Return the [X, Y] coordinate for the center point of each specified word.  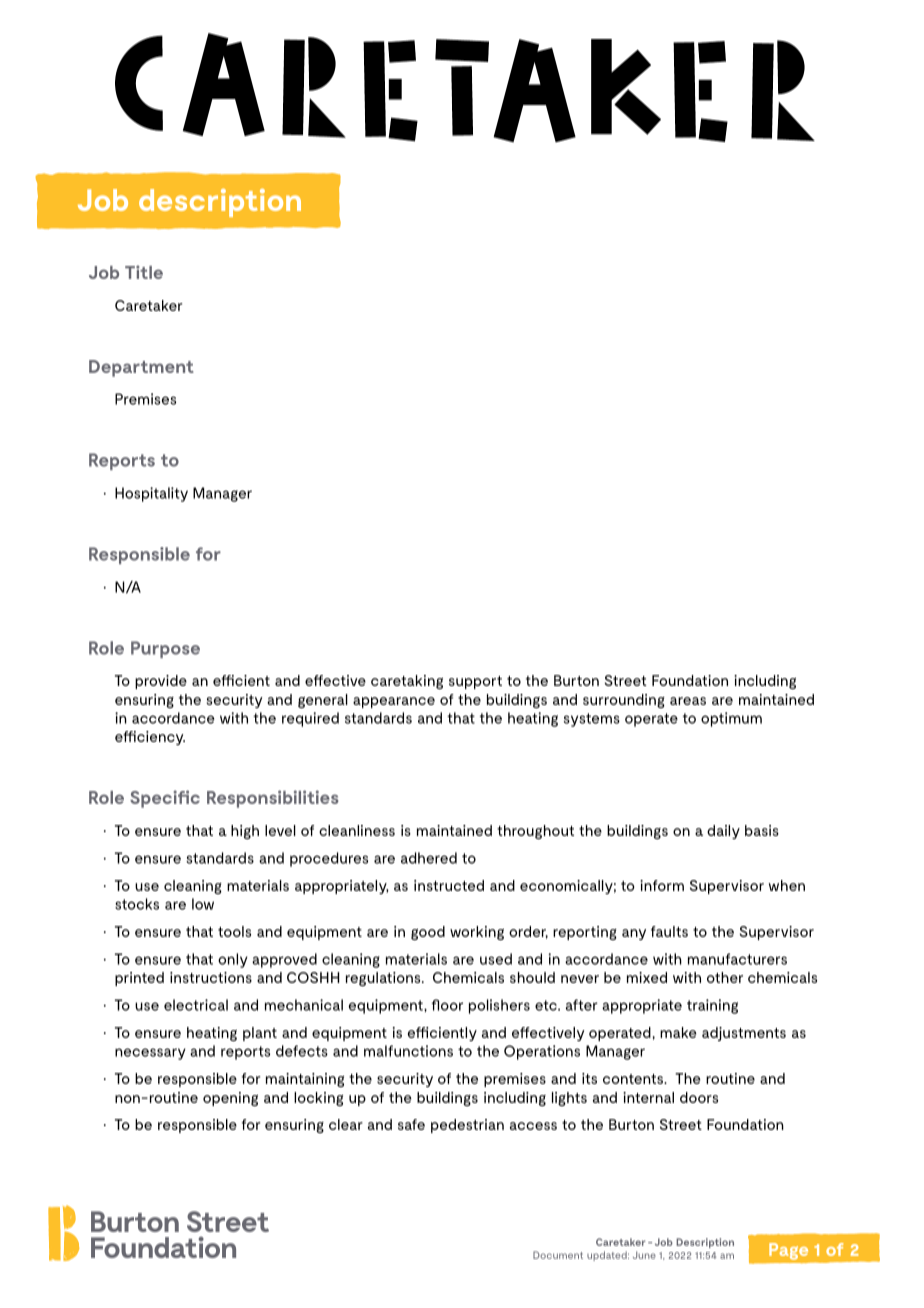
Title [144, 272]
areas [688, 701]
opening [230, 1099]
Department [141, 368]
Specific [165, 799]
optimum [731, 719]
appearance [394, 702]
